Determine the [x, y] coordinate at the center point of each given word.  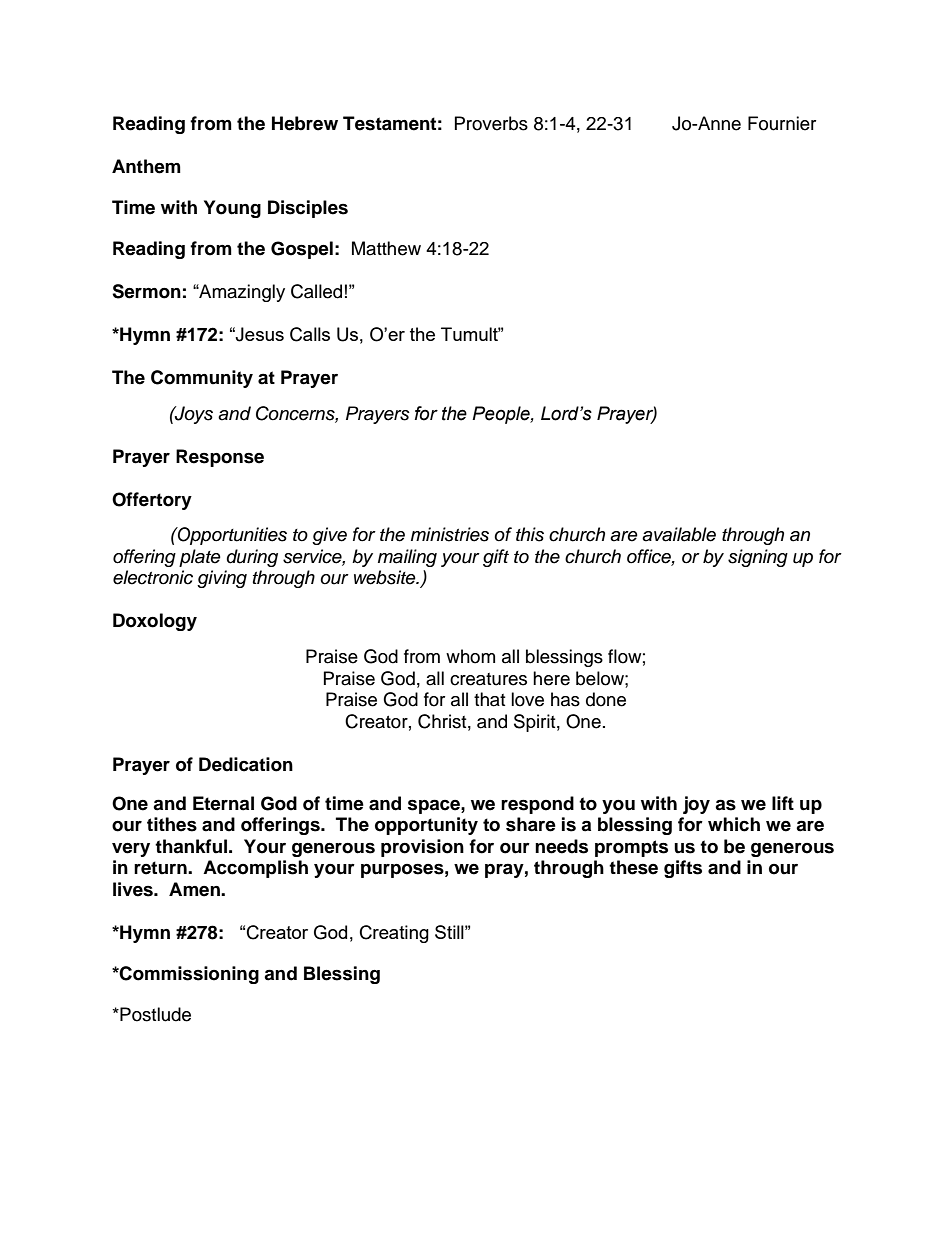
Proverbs [491, 123]
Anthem [146, 166]
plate [200, 558]
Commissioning [188, 975]
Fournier [782, 123]
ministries [450, 534]
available [679, 534]
